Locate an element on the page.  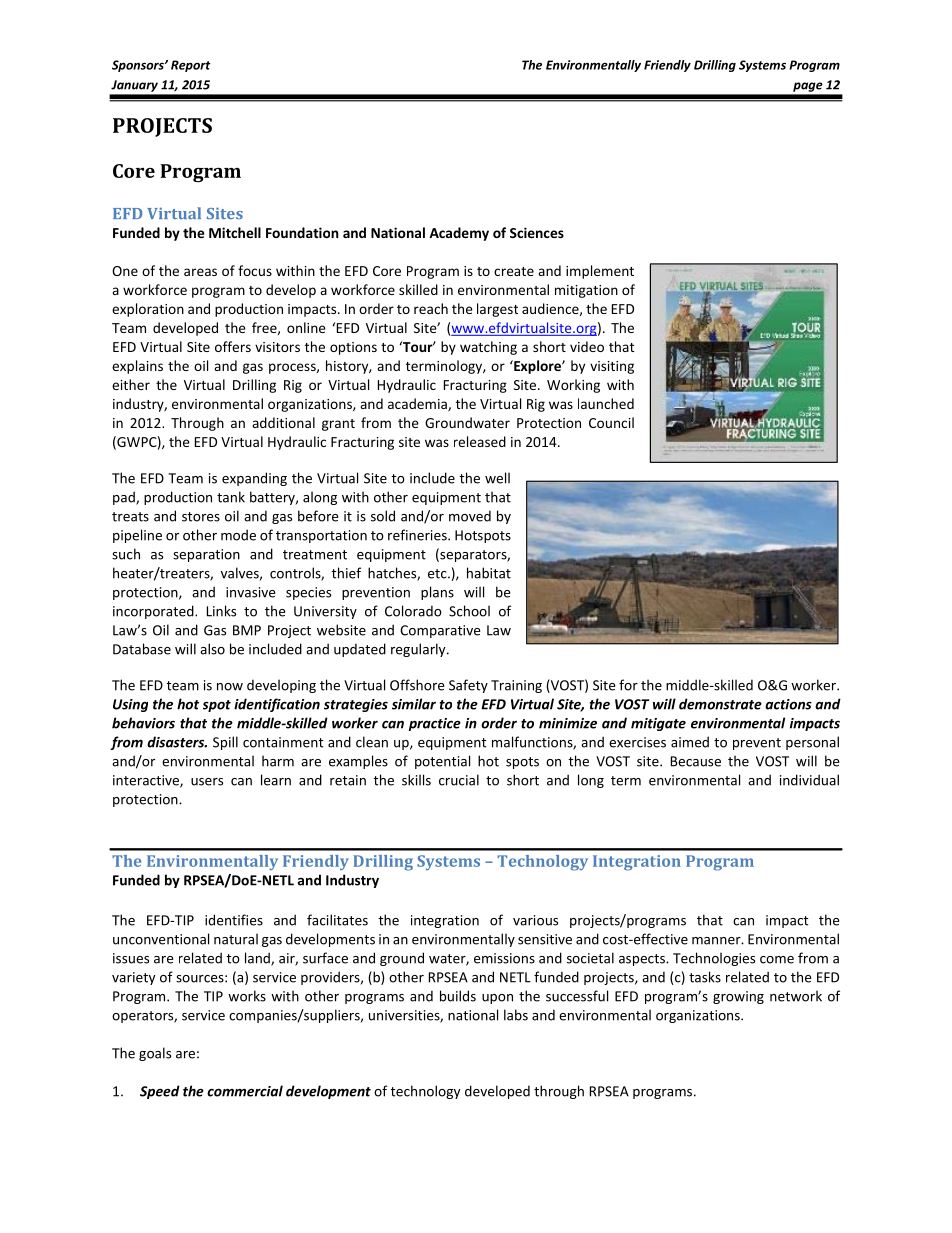
implement is located at coordinates (600, 272).
